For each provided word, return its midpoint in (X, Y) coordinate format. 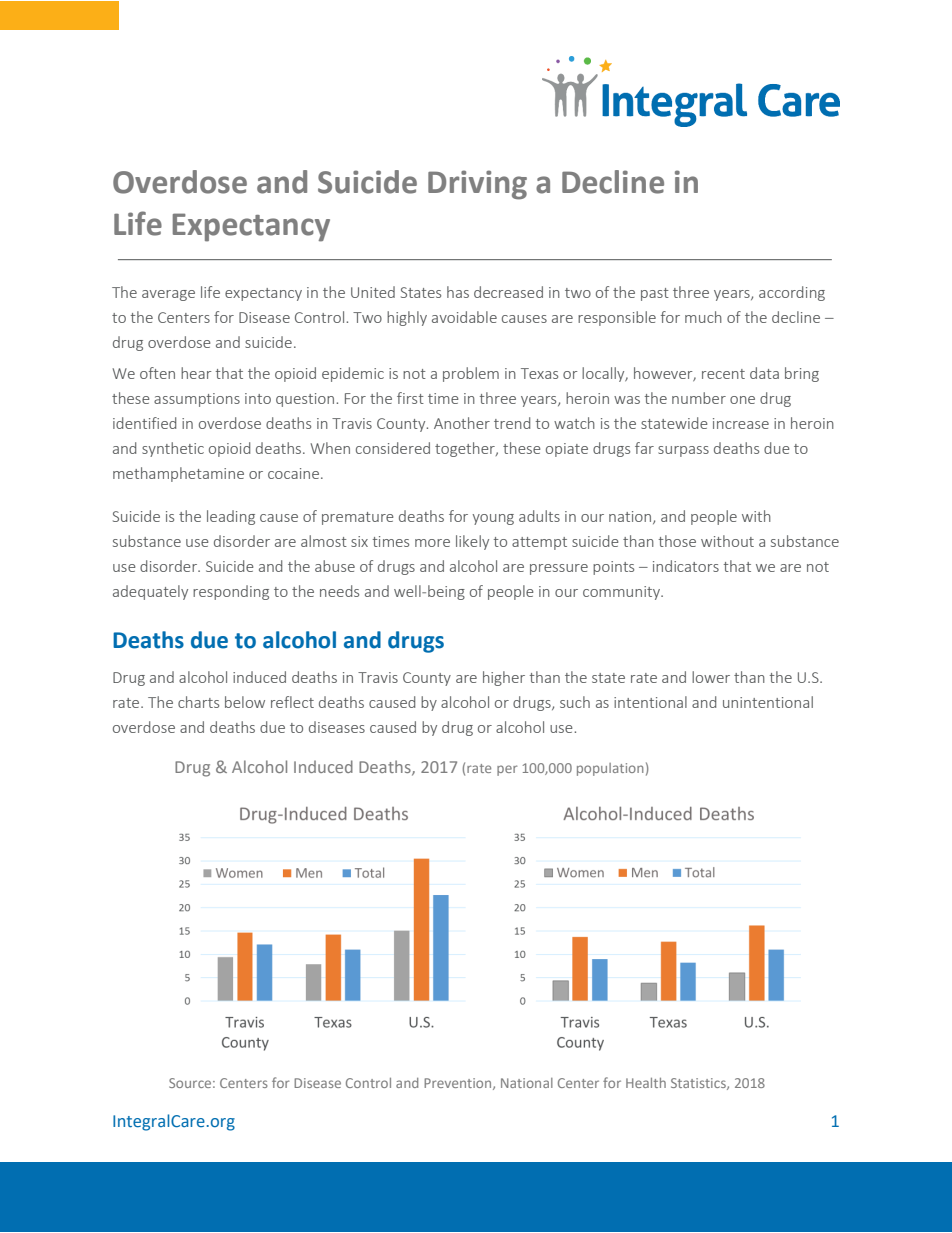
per (507, 770)
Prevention (459, 1084)
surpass (683, 451)
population (610, 769)
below (245, 702)
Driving (477, 185)
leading (231, 517)
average (168, 295)
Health (646, 1083)
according (792, 293)
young (493, 519)
